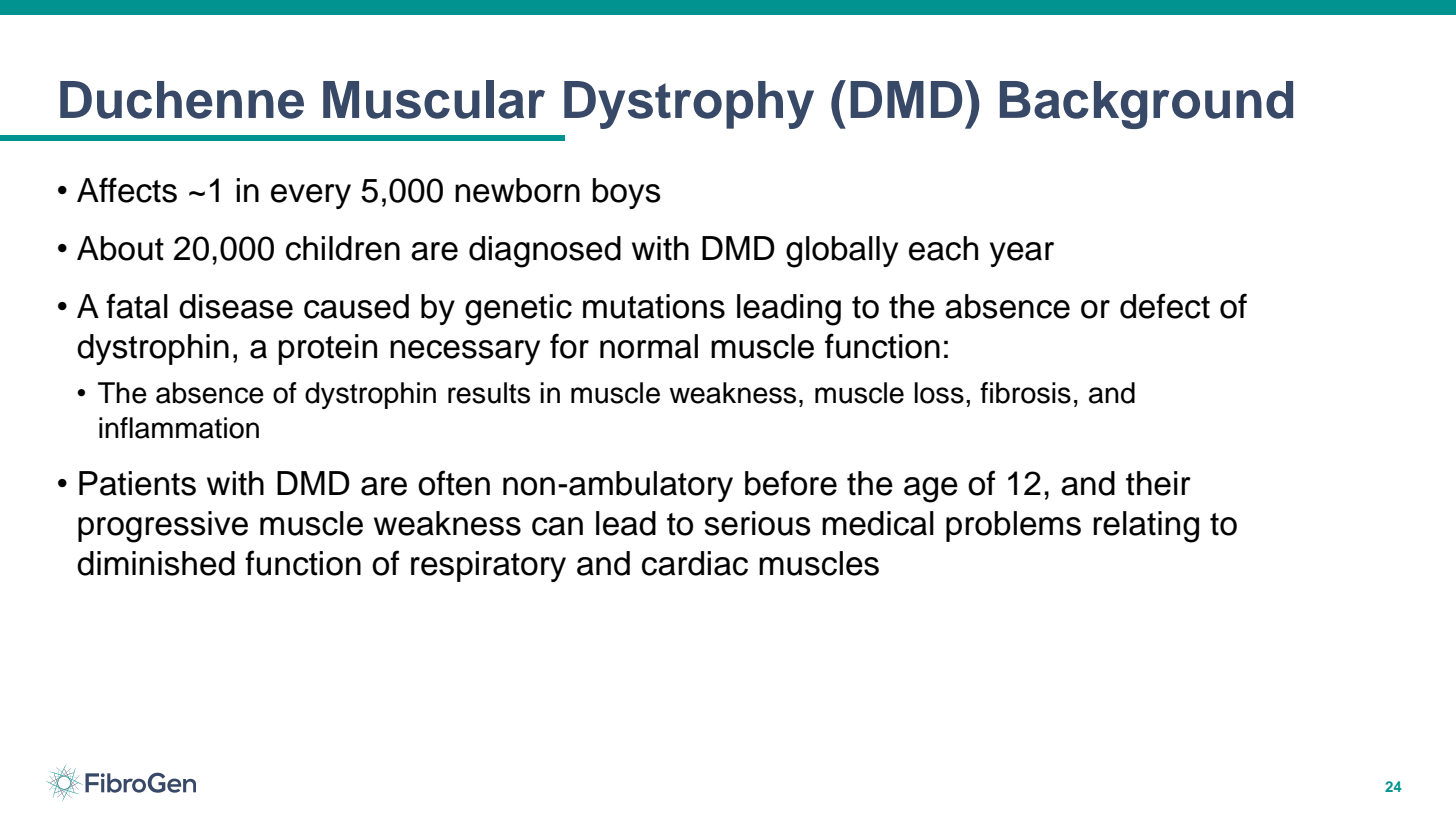  I want to click on diminished, so click(156, 563).
